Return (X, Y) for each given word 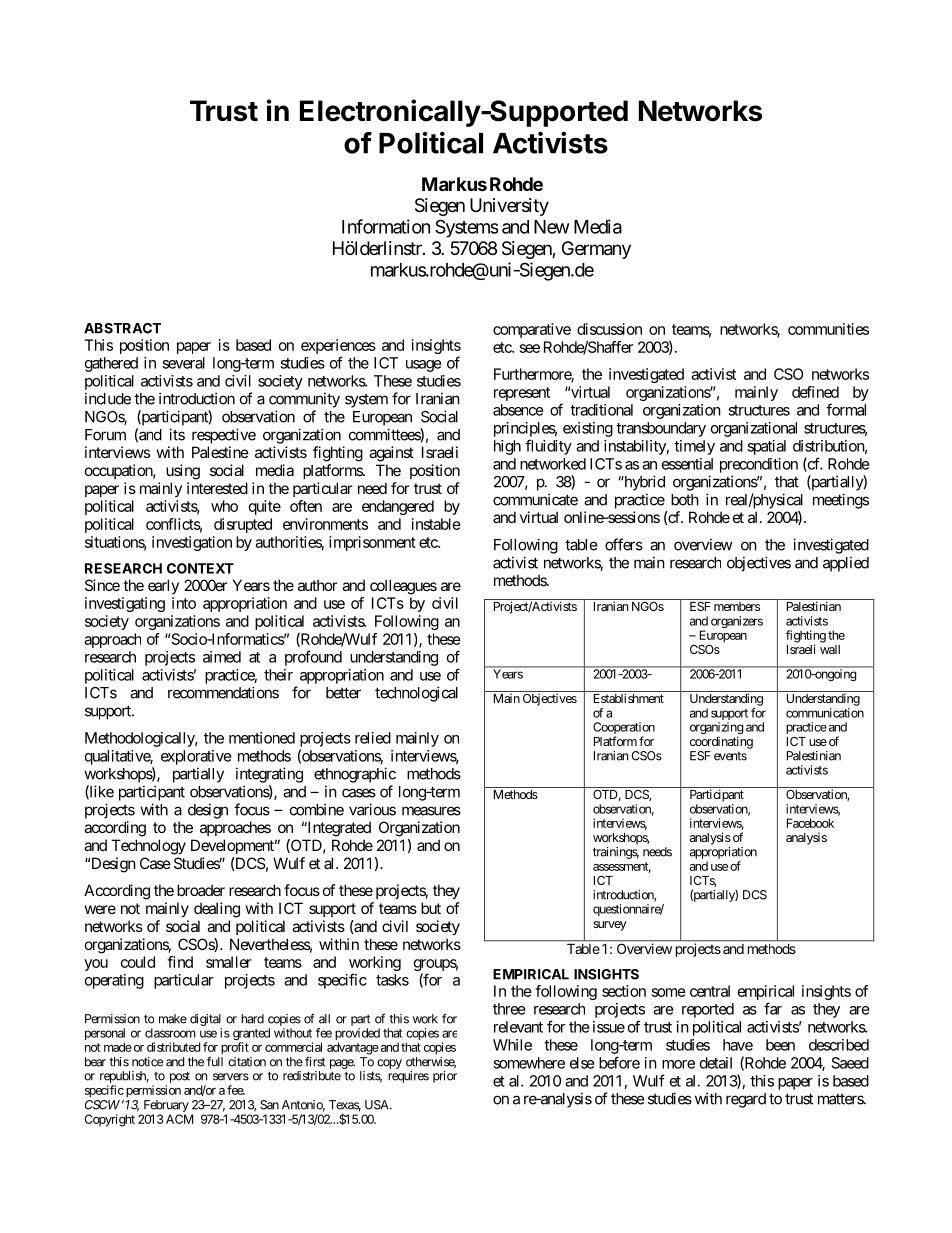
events (730, 756)
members (737, 606)
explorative (196, 757)
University (509, 207)
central (710, 991)
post (180, 1077)
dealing (217, 910)
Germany (596, 250)
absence (518, 410)
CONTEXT (200, 568)
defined (815, 392)
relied (373, 738)
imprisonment (372, 543)
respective (224, 436)
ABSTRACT (122, 328)
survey (610, 926)
